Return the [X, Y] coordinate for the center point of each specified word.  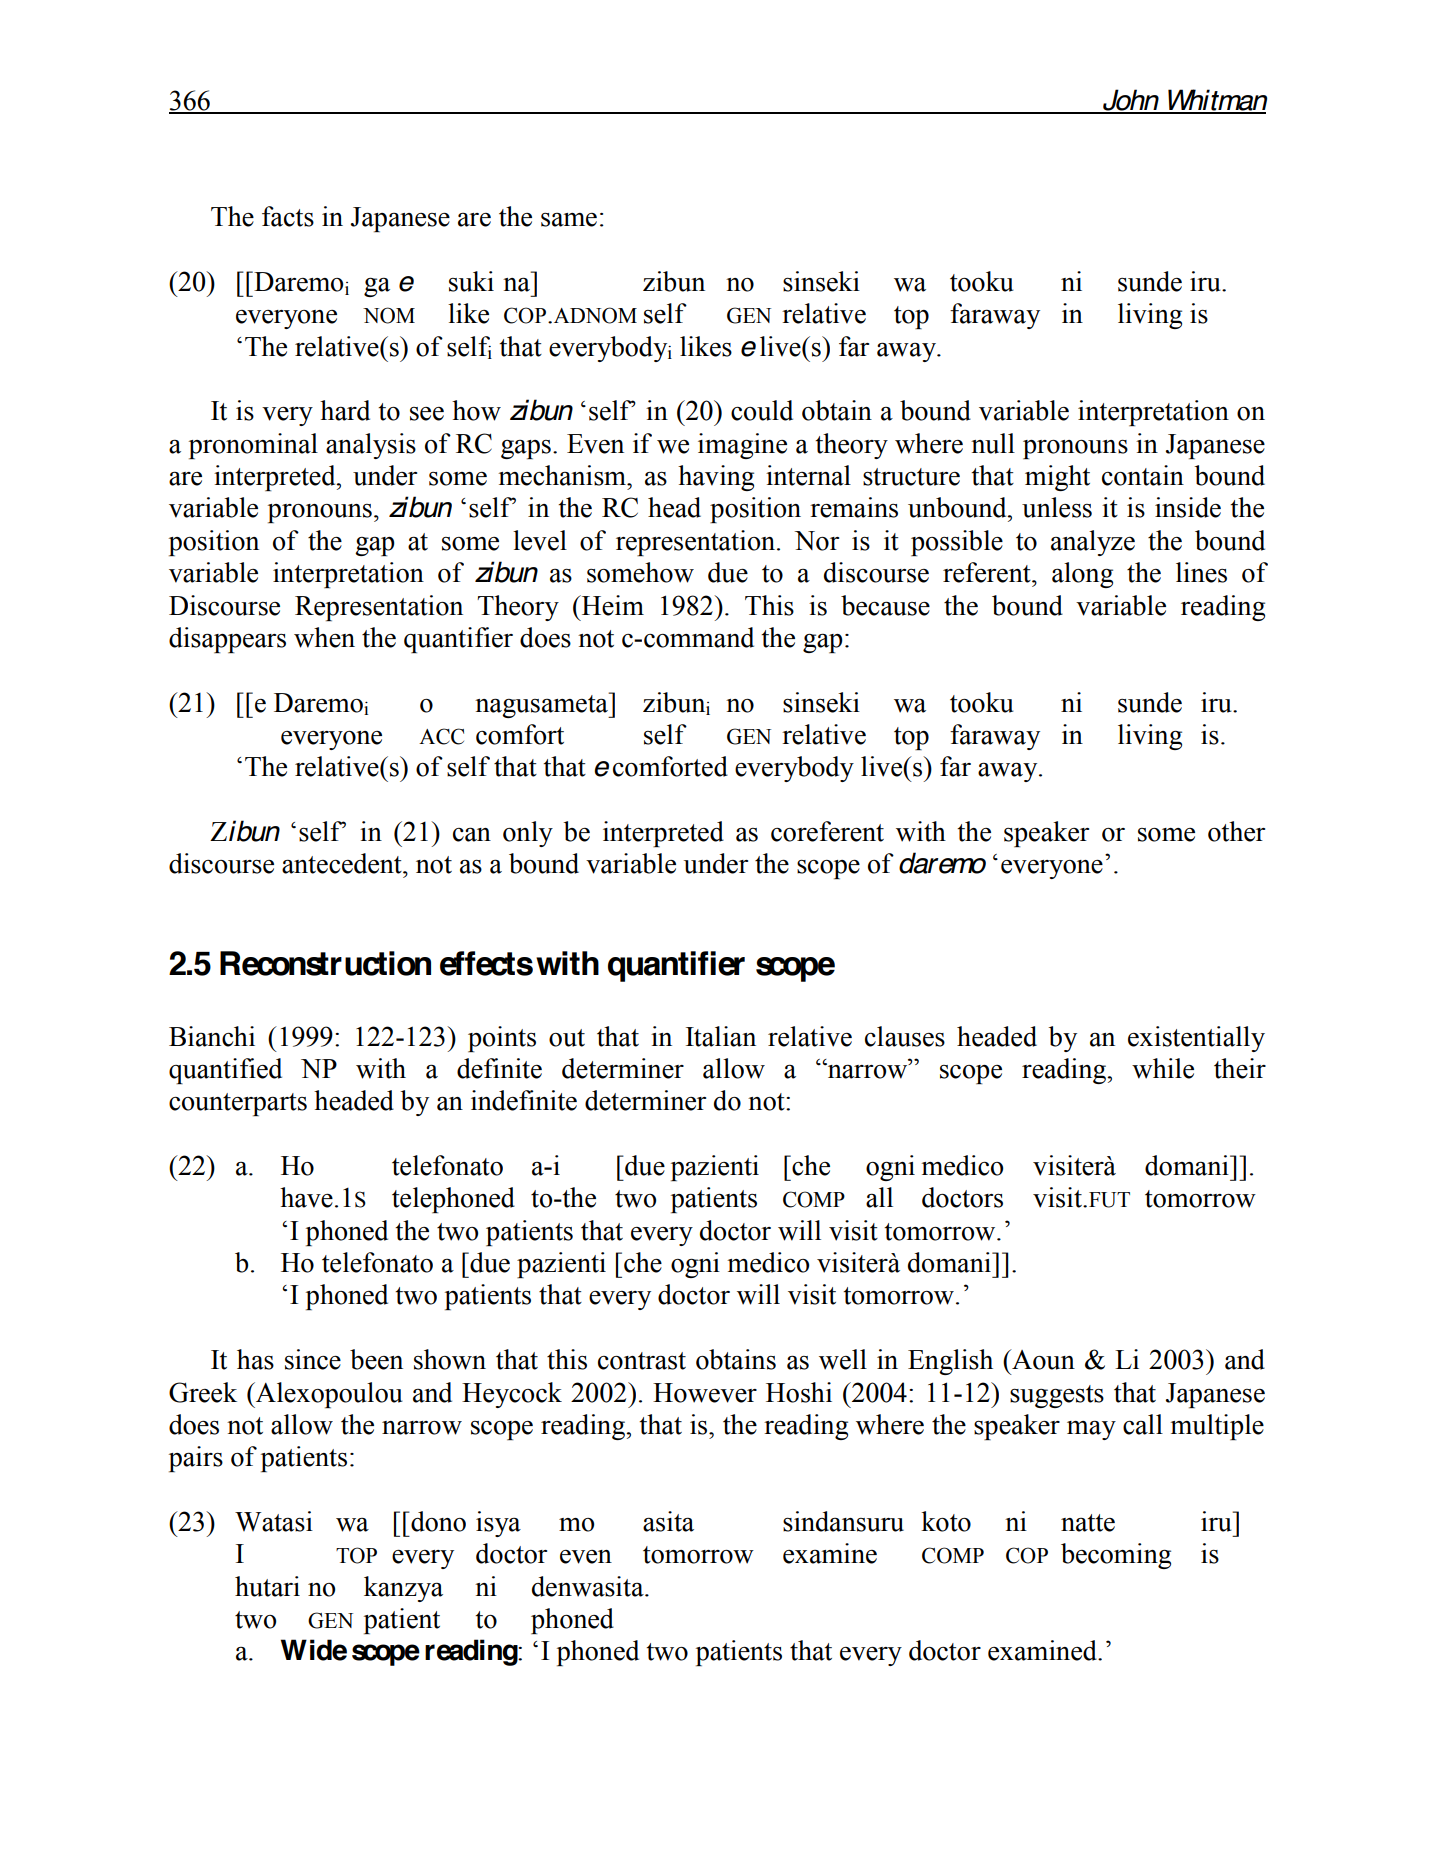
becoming [1116, 1556]
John [1131, 101]
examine [830, 1553]
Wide [314, 1650]
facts [288, 216]
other [1236, 831]
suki [471, 281]
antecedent [343, 863]
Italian [721, 1036]
